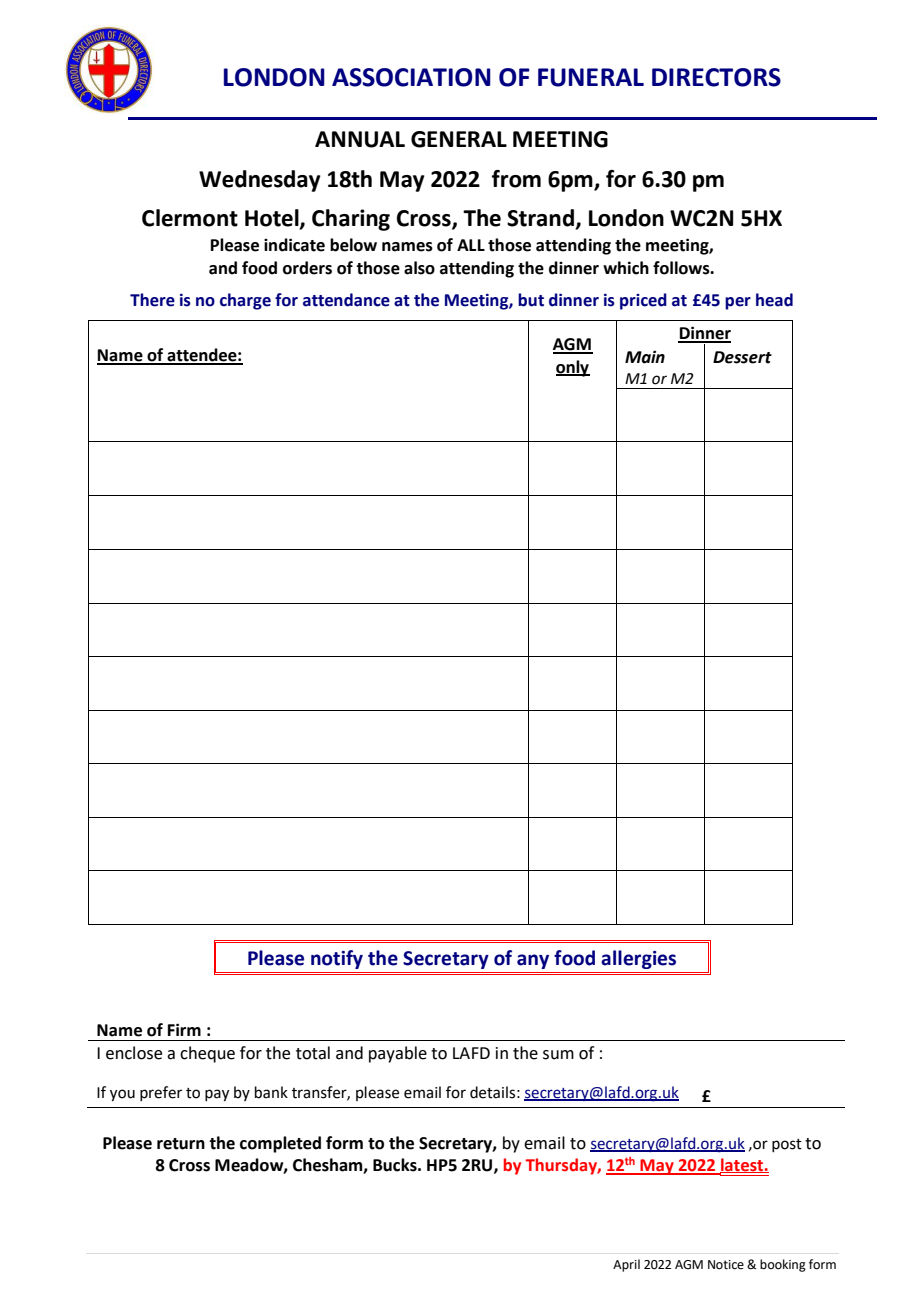 The image size is (924, 1308). I want to click on Firm, so click(184, 1029).
